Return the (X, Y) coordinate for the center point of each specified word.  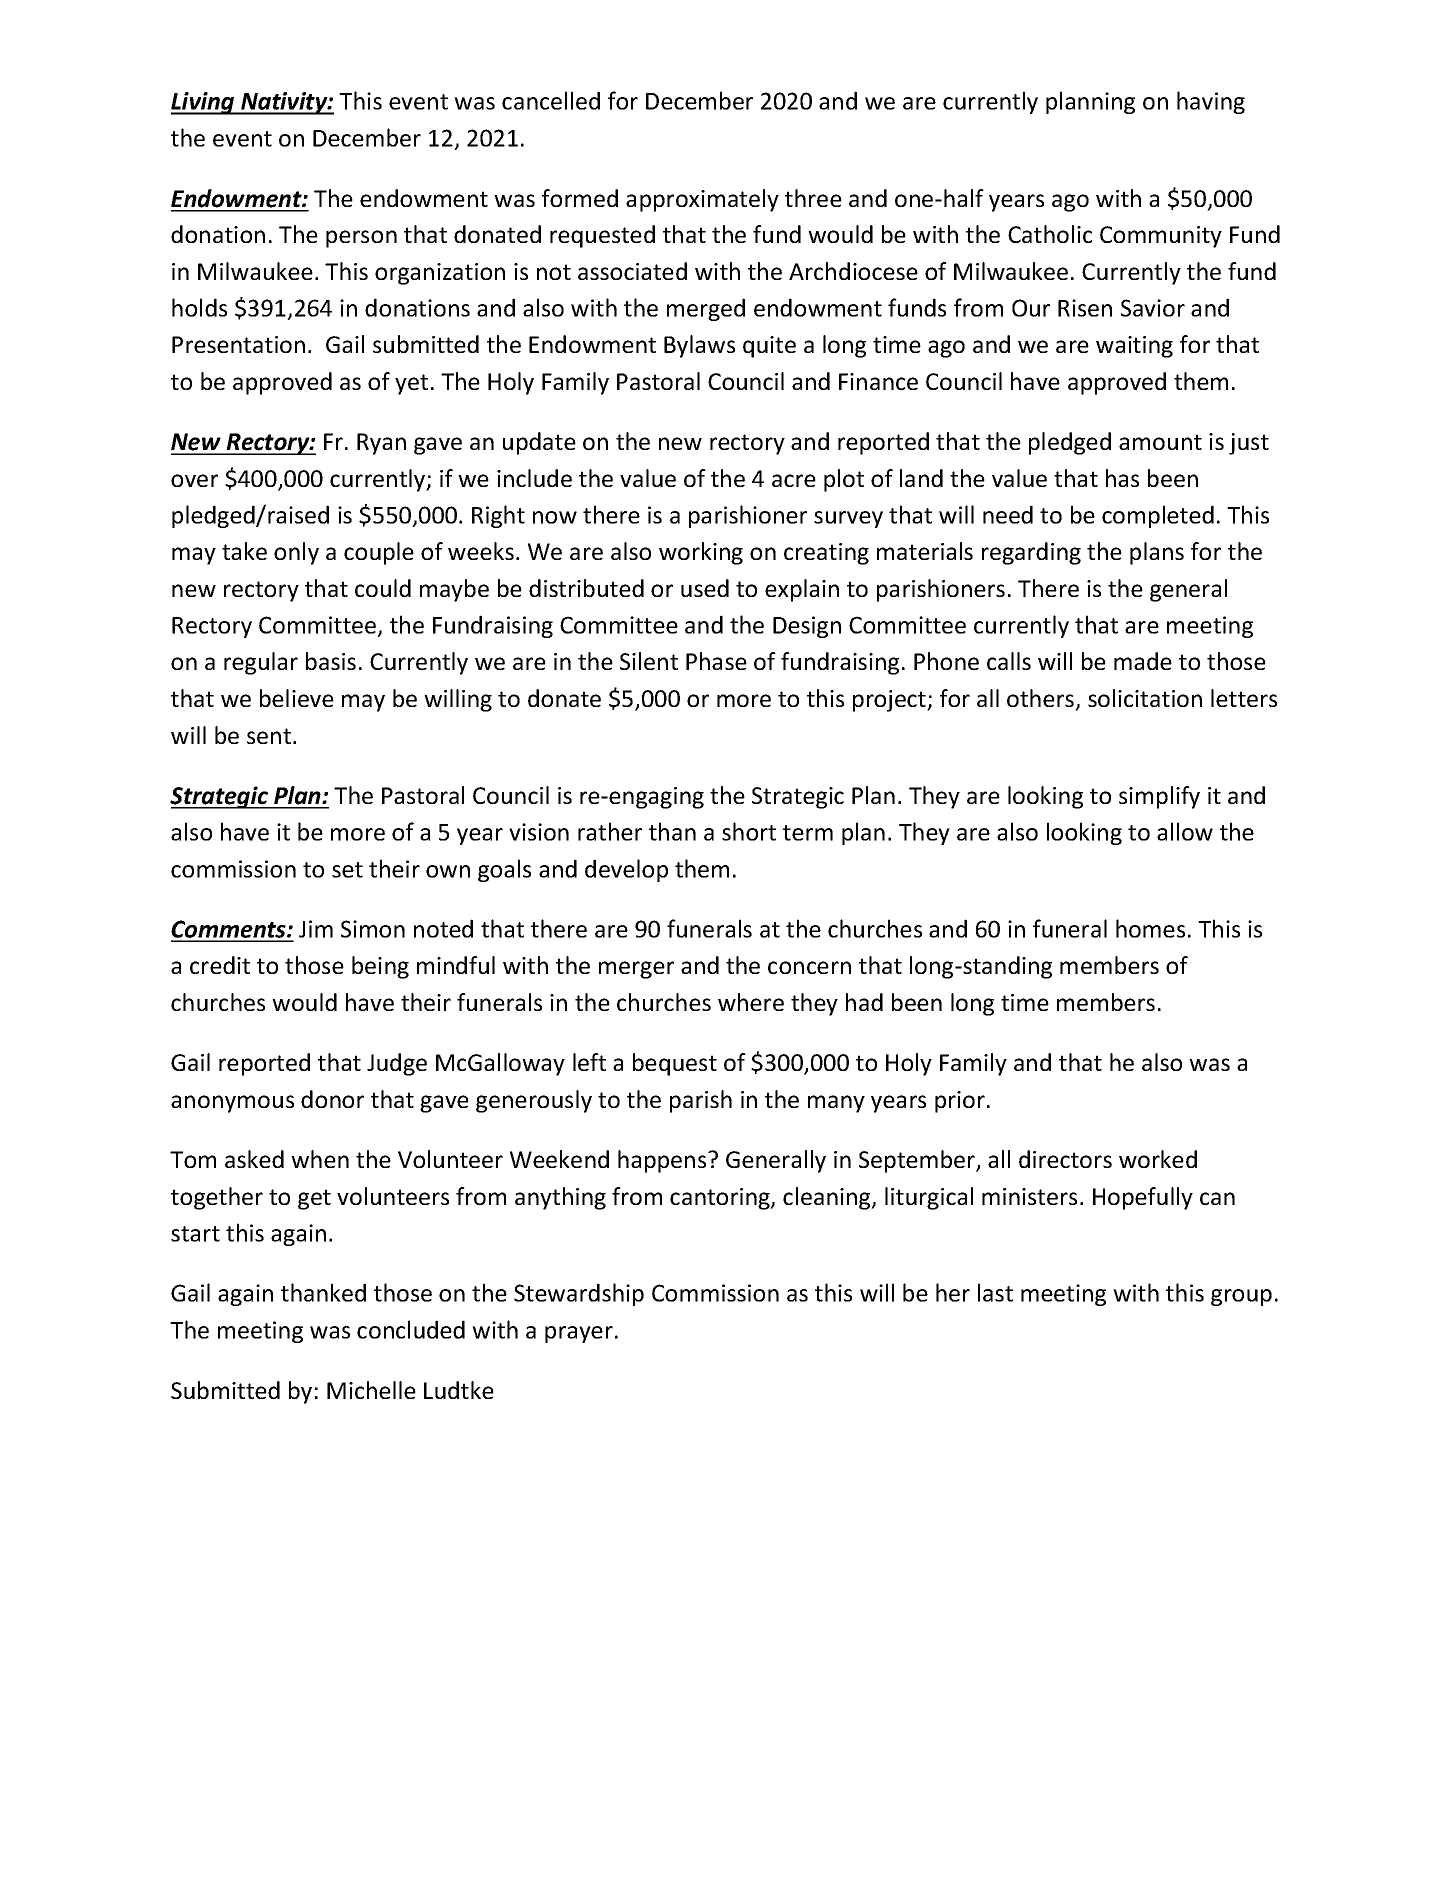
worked (1158, 1159)
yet (411, 384)
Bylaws (699, 346)
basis (331, 661)
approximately (702, 200)
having (1211, 102)
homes (1150, 928)
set (347, 870)
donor (332, 1099)
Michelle (371, 1390)
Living (204, 103)
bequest (675, 1064)
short (749, 831)
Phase (716, 661)
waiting (1134, 347)
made (1143, 661)
